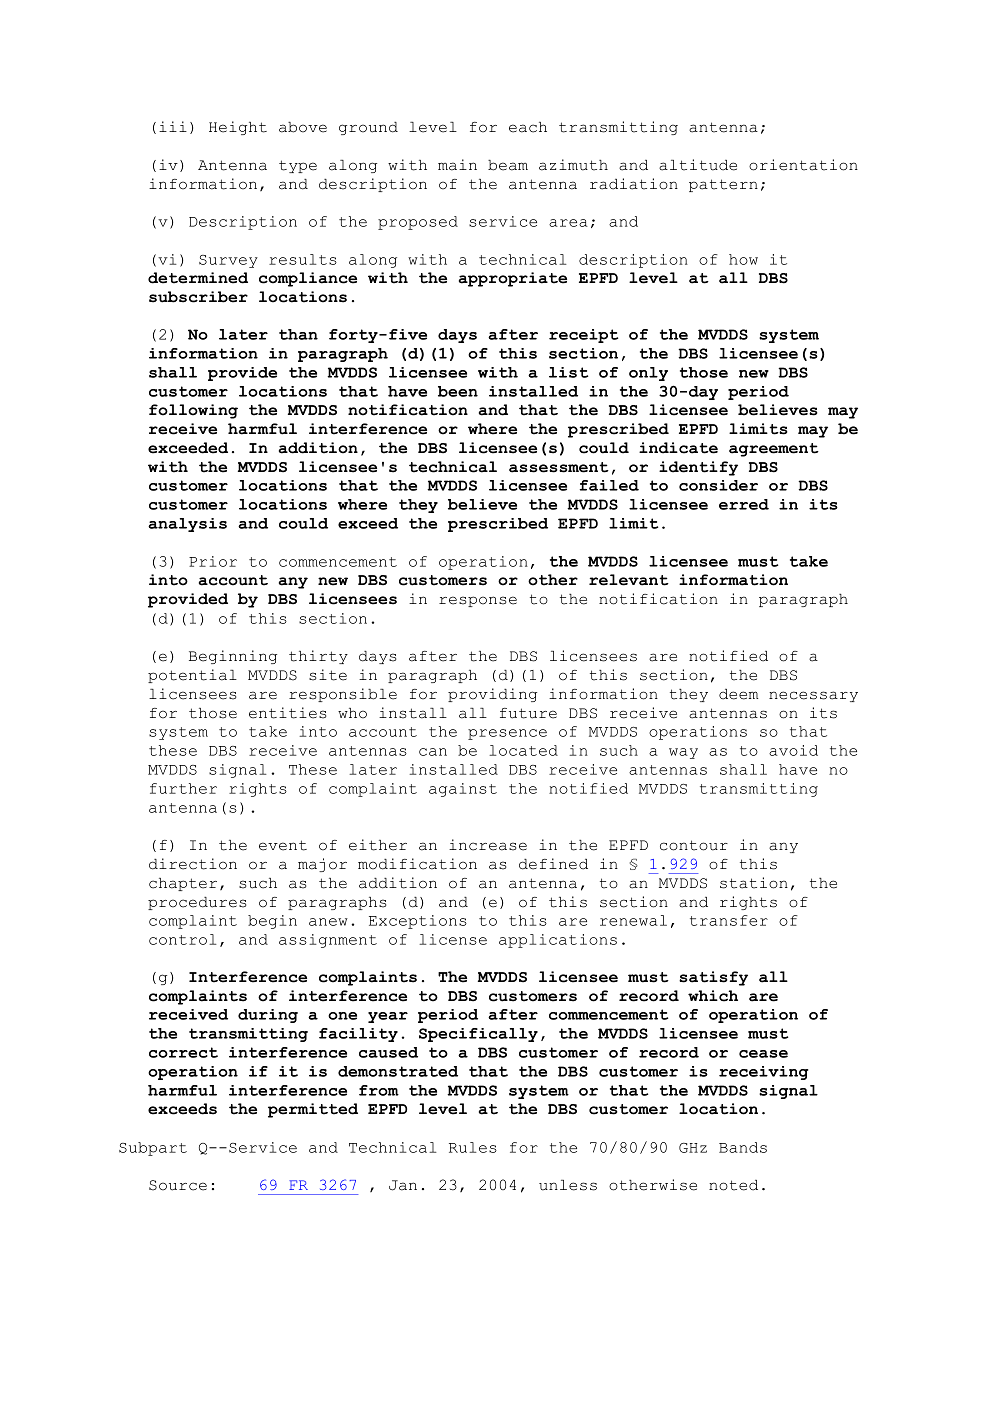 This page has width=993, height=1404. Describe the element at coordinates (313, 1110) in the page. I see `permitted` at that location.
